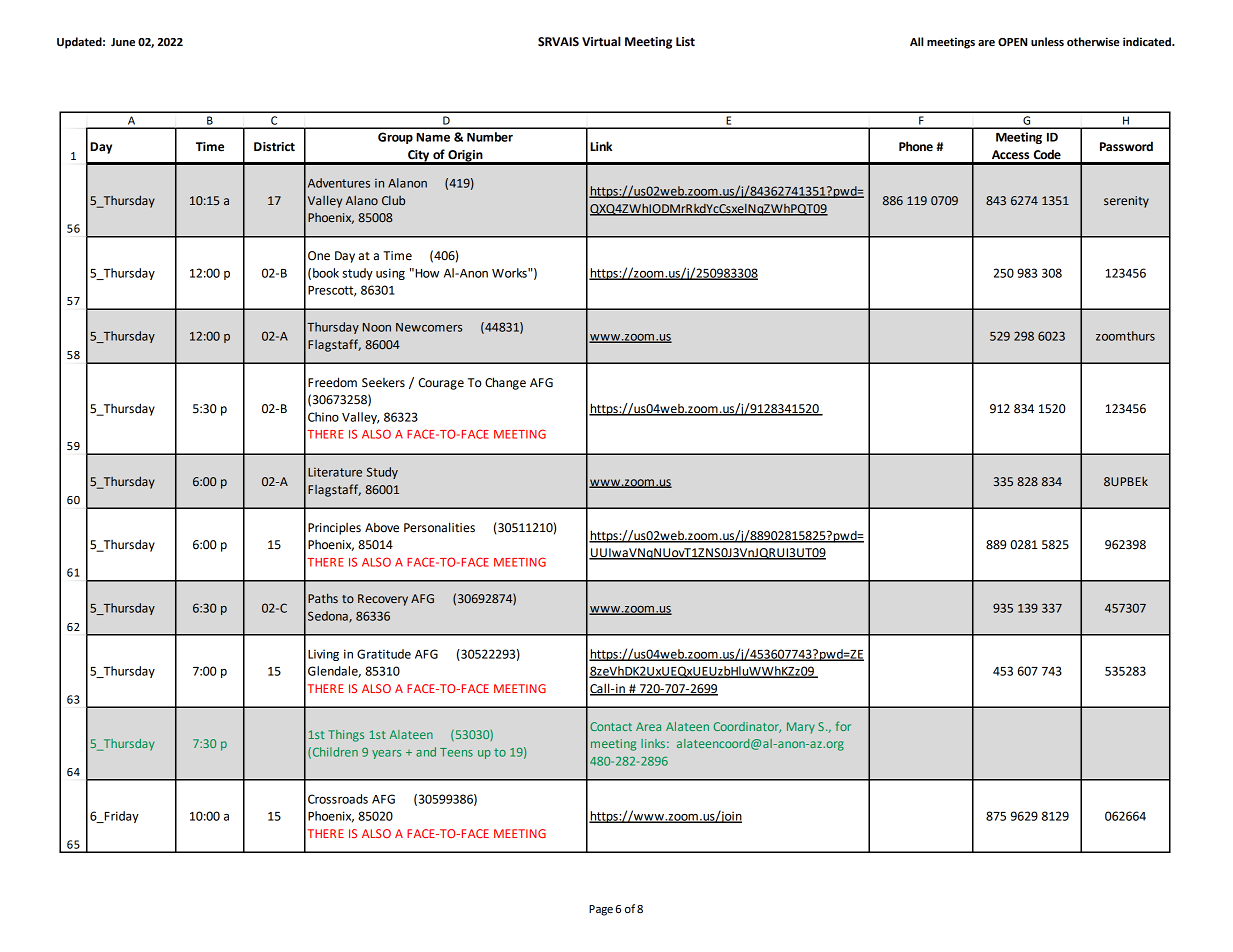 This screenshot has height=952, width=1233. Describe the element at coordinates (601, 41) in the screenshot. I see `Virtual` at that location.
